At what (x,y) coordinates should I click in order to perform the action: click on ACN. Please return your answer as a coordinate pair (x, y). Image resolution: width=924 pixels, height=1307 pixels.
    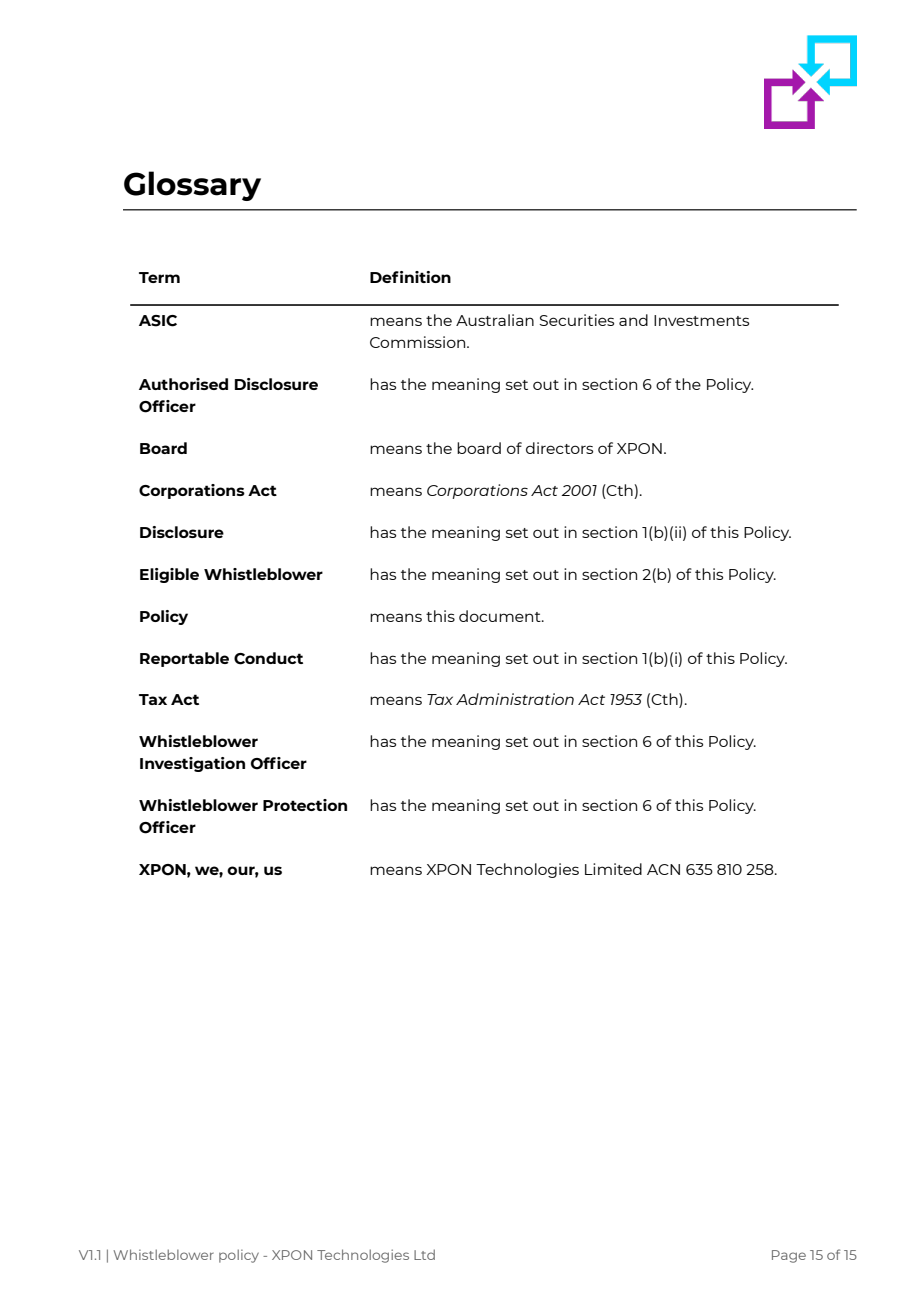
    Looking at the image, I should click on (663, 869).
